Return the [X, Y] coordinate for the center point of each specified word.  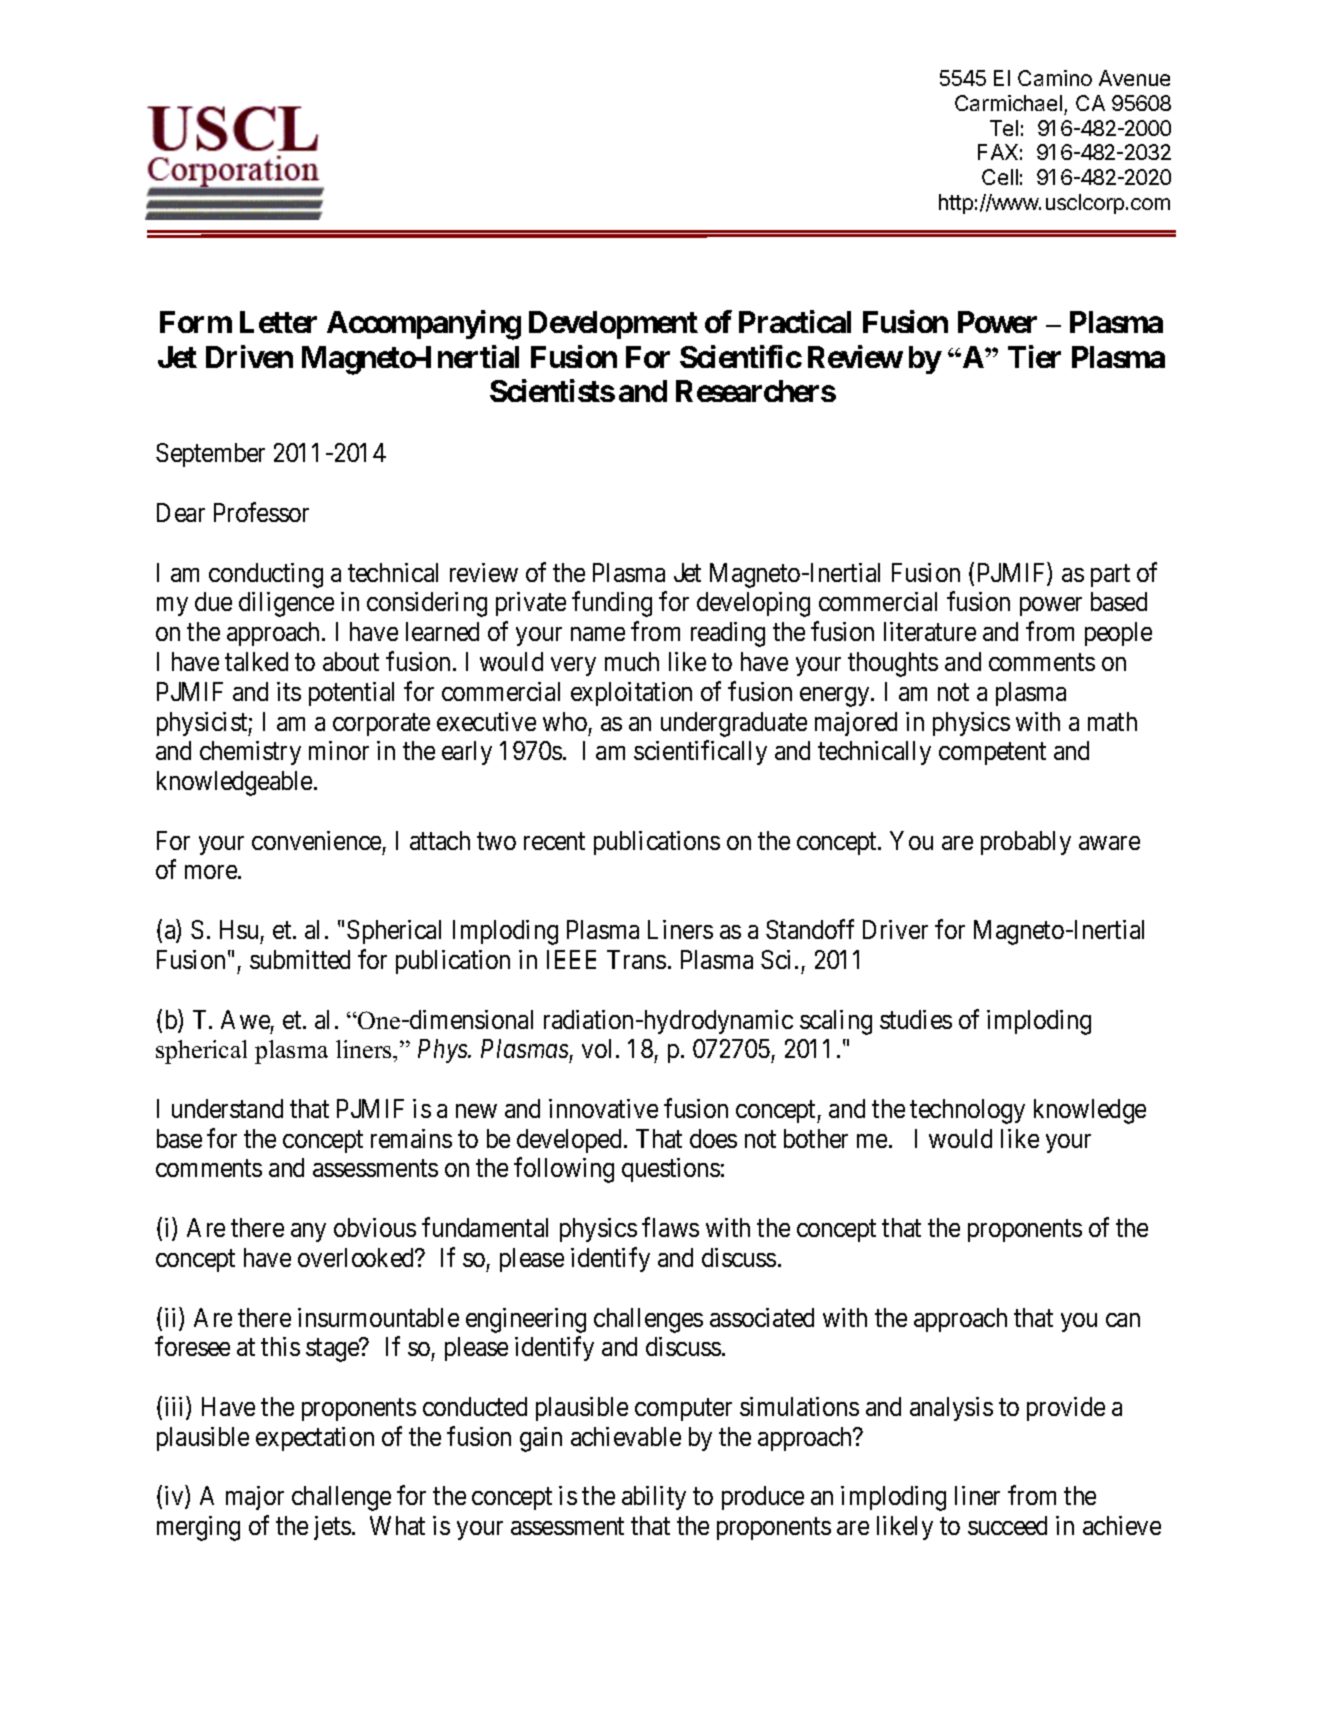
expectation [315, 1439]
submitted [300, 959]
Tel [1004, 128]
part [1110, 576]
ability [654, 1498]
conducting [266, 575]
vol [599, 1048]
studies [916, 1019]
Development [613, 325]
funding [612, 604]
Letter [278, 322]
